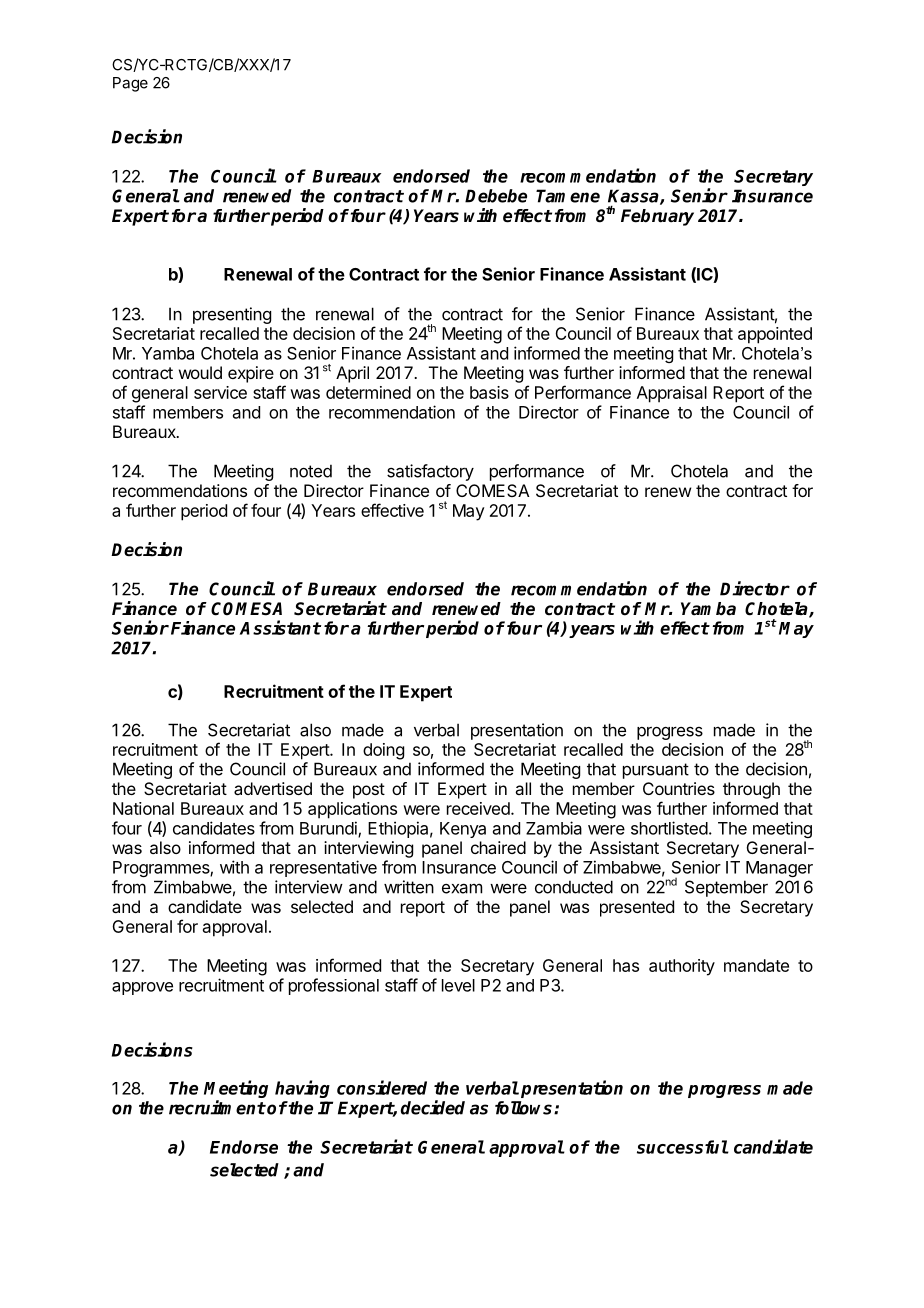  I want to click on advertised, so click(273, 788).
